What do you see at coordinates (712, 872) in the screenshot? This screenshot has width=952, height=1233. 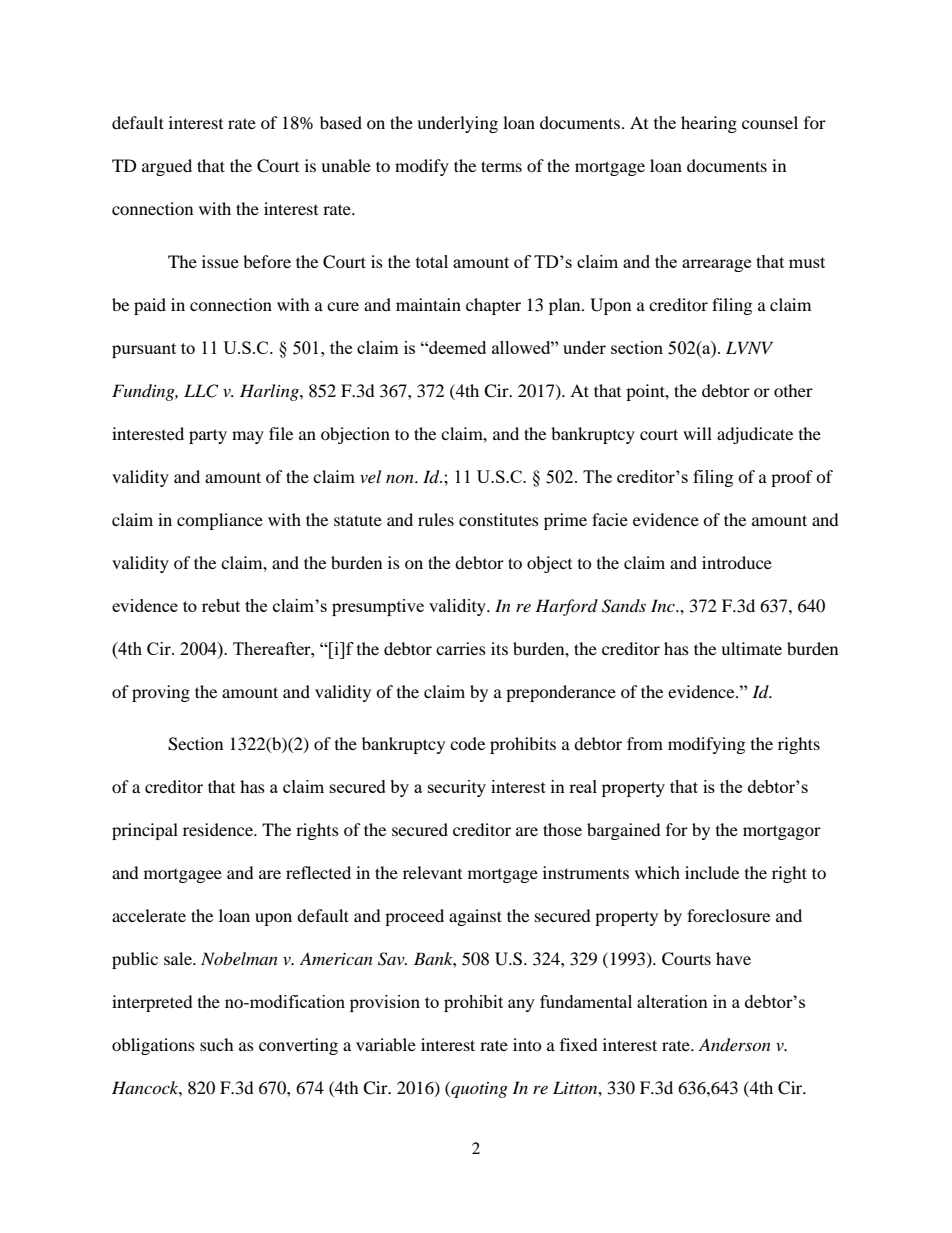 I see `include` at bounding box center [712, 872].
